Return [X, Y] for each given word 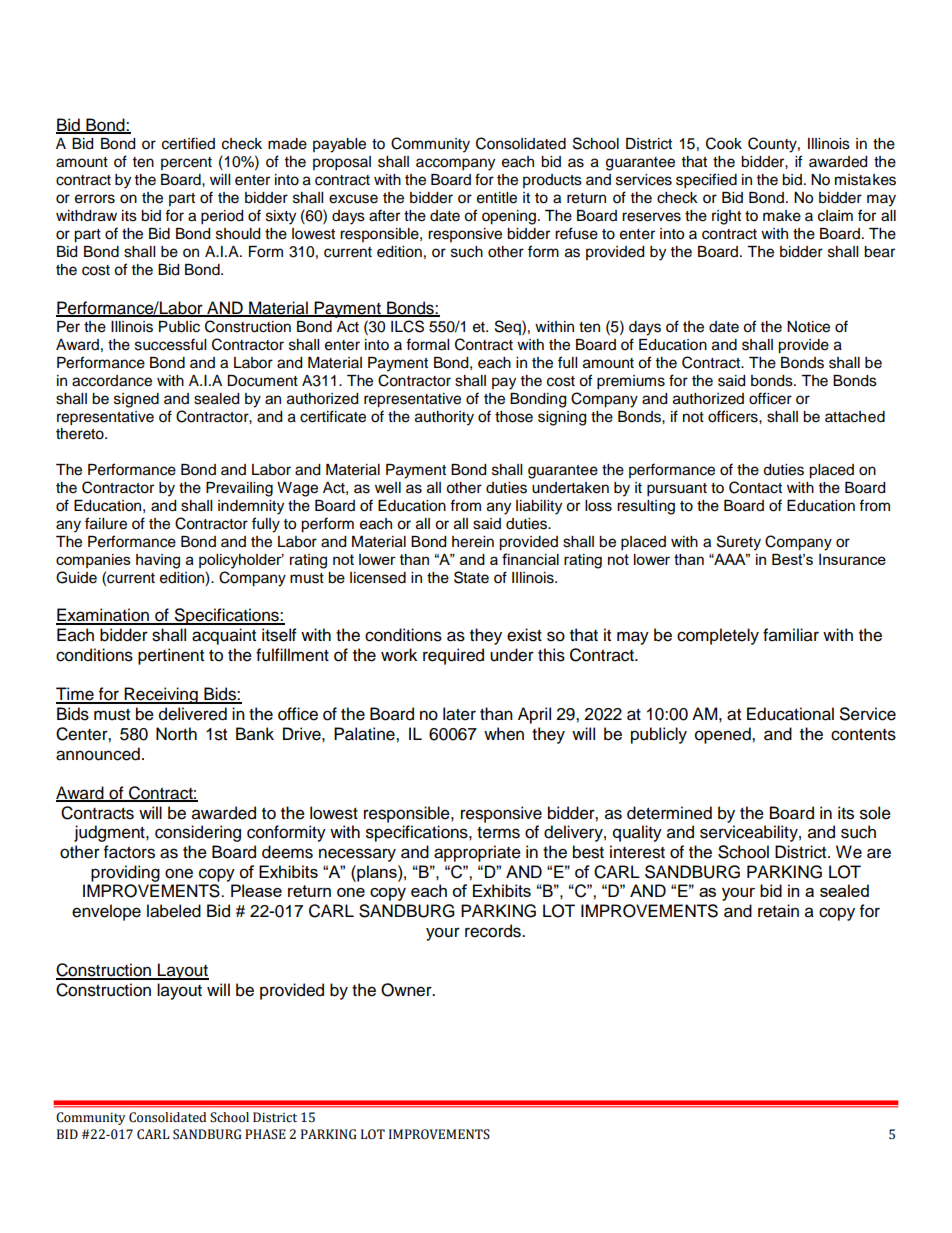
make [782, 216]
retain [778, 911]
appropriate [477, 853]
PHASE [265, 1134]
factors [129, 852]
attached [855, 417]
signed [136, 400]
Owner [407, 990]
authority [444, 418]
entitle [497, 198]
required [453, 656]
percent [186, 163]
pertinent [171, 656]
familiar [791, 635]
